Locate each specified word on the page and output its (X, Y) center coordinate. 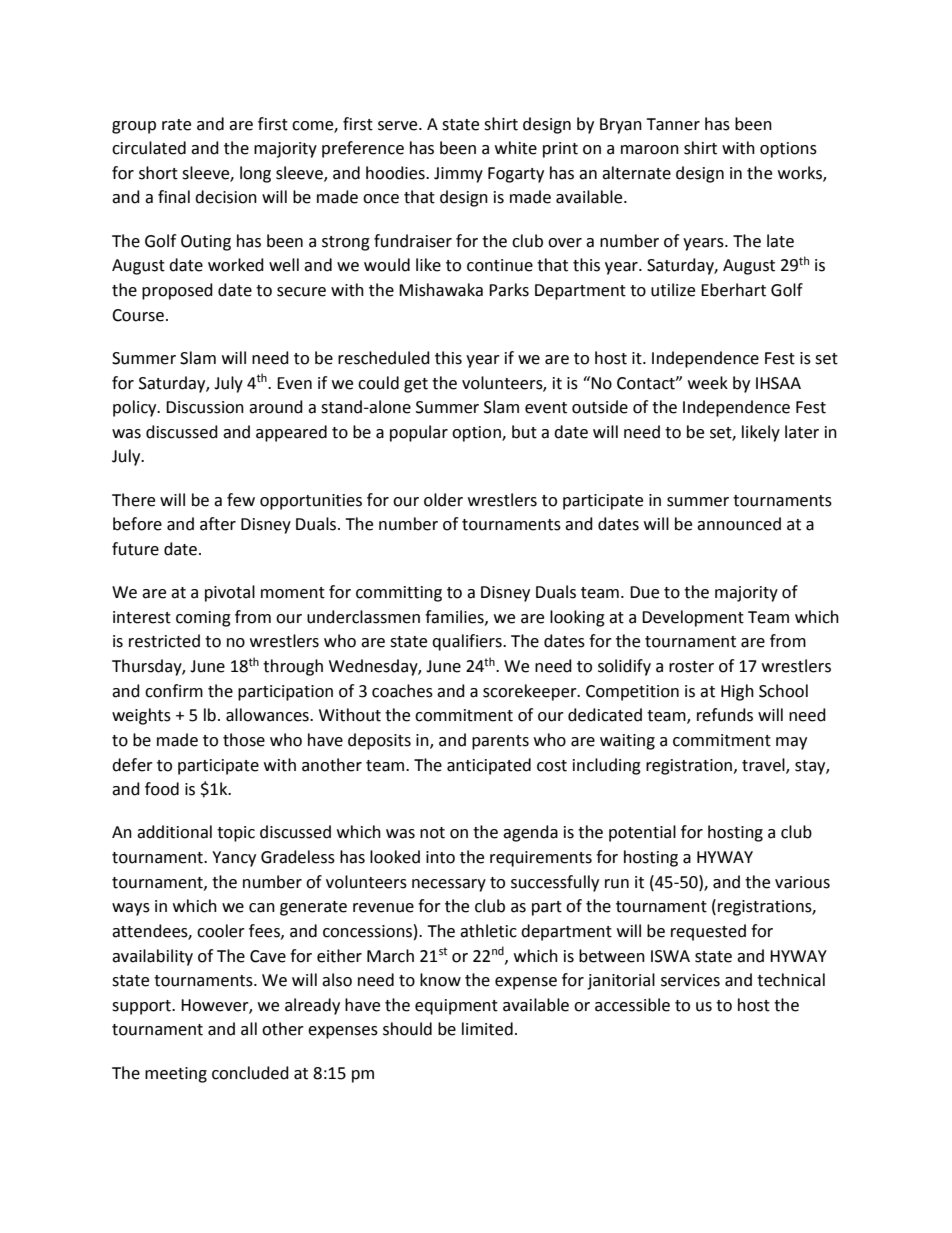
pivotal (230, 593)
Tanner (673, 124)
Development (693, 618)
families (455, 617)
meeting (176, 1075)
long (255, 174)
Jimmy (458, 175)
